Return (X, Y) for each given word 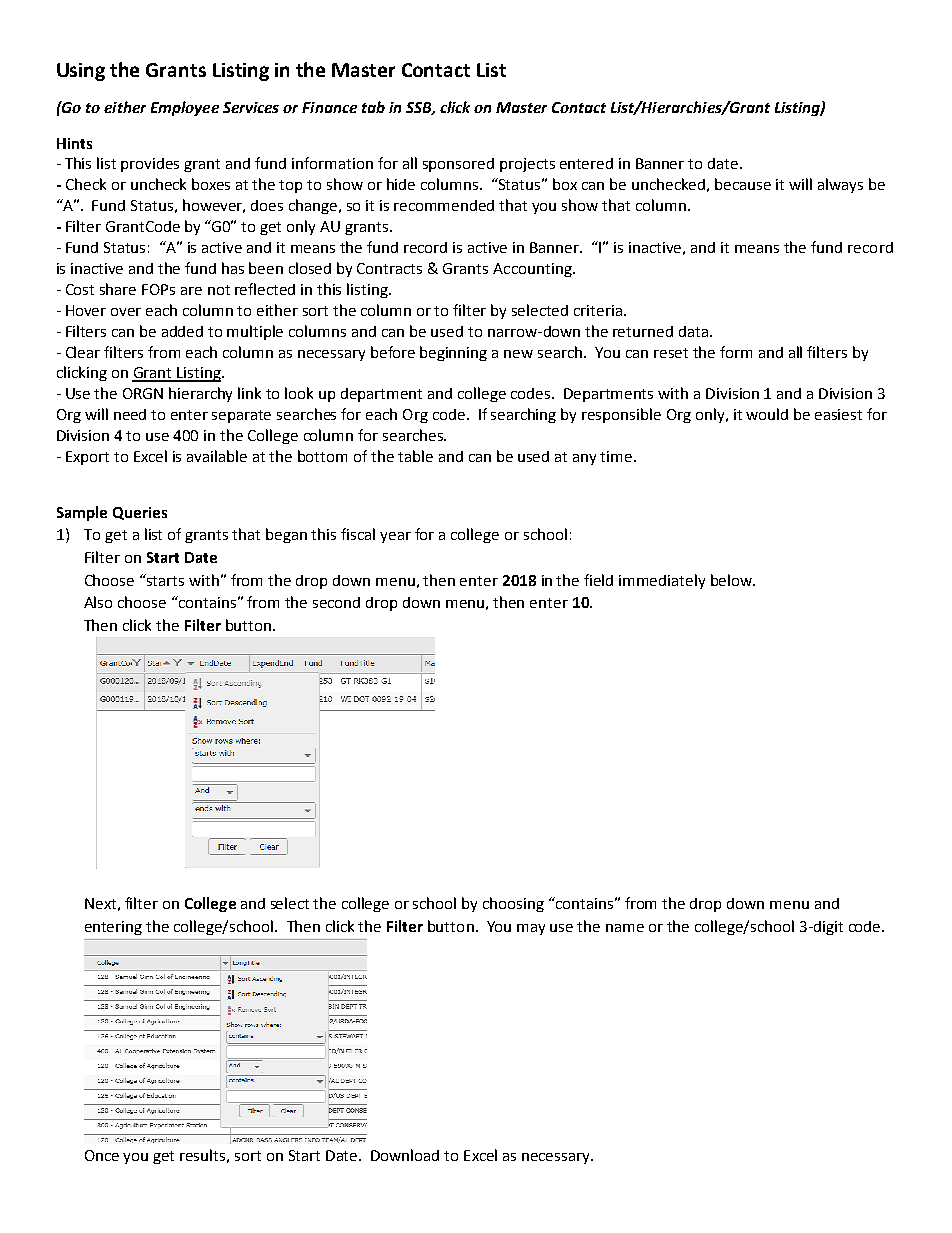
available (217, 456)
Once (102, 1155)
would (767, 414)
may (531, 929)
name (625, 928)
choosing (513, 904)
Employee (185, 108)
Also (98, 602)
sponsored (458, 165)
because (743, 184)
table (415, 456)
